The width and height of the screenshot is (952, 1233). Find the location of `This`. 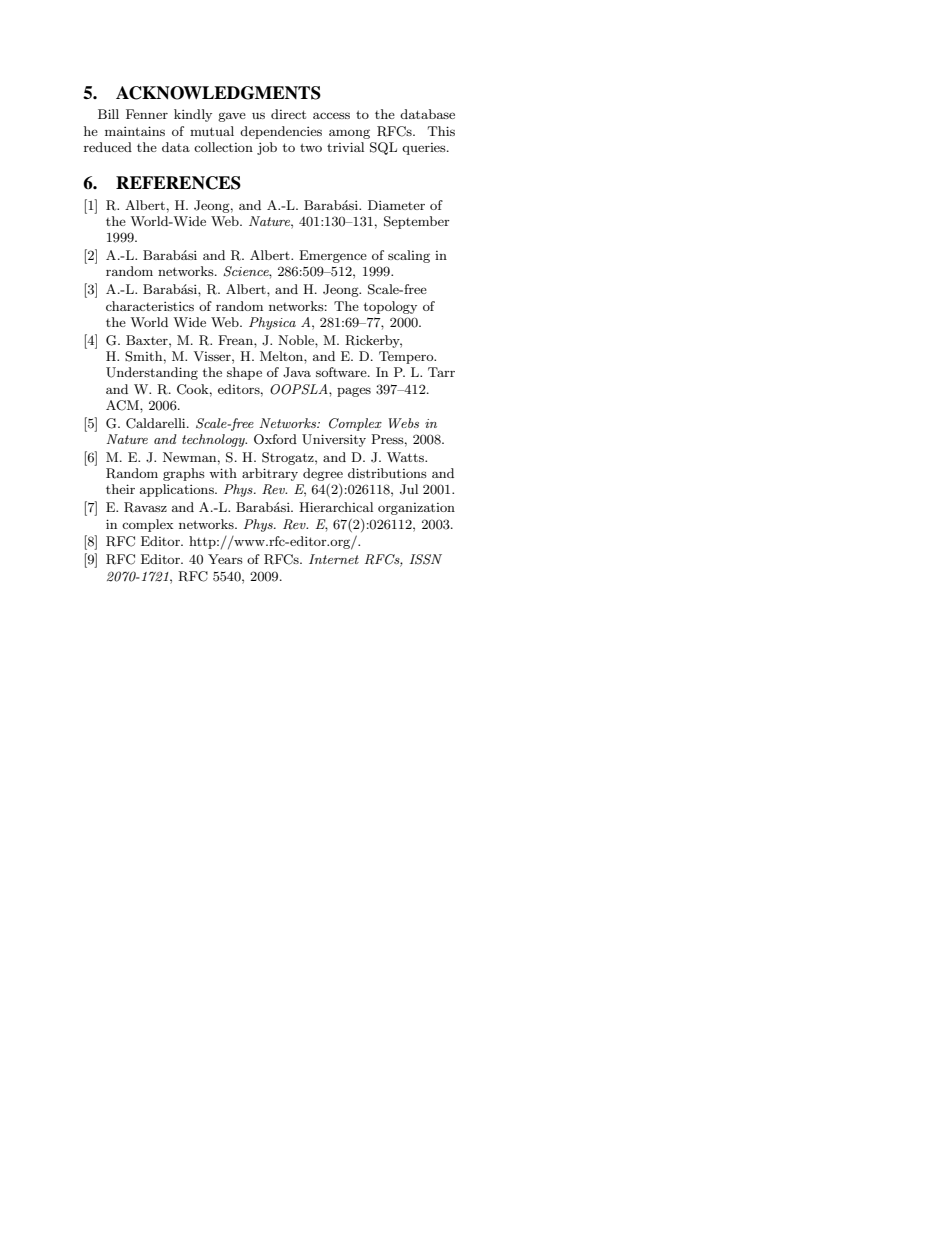

This is located at coordinates (441, 131).
